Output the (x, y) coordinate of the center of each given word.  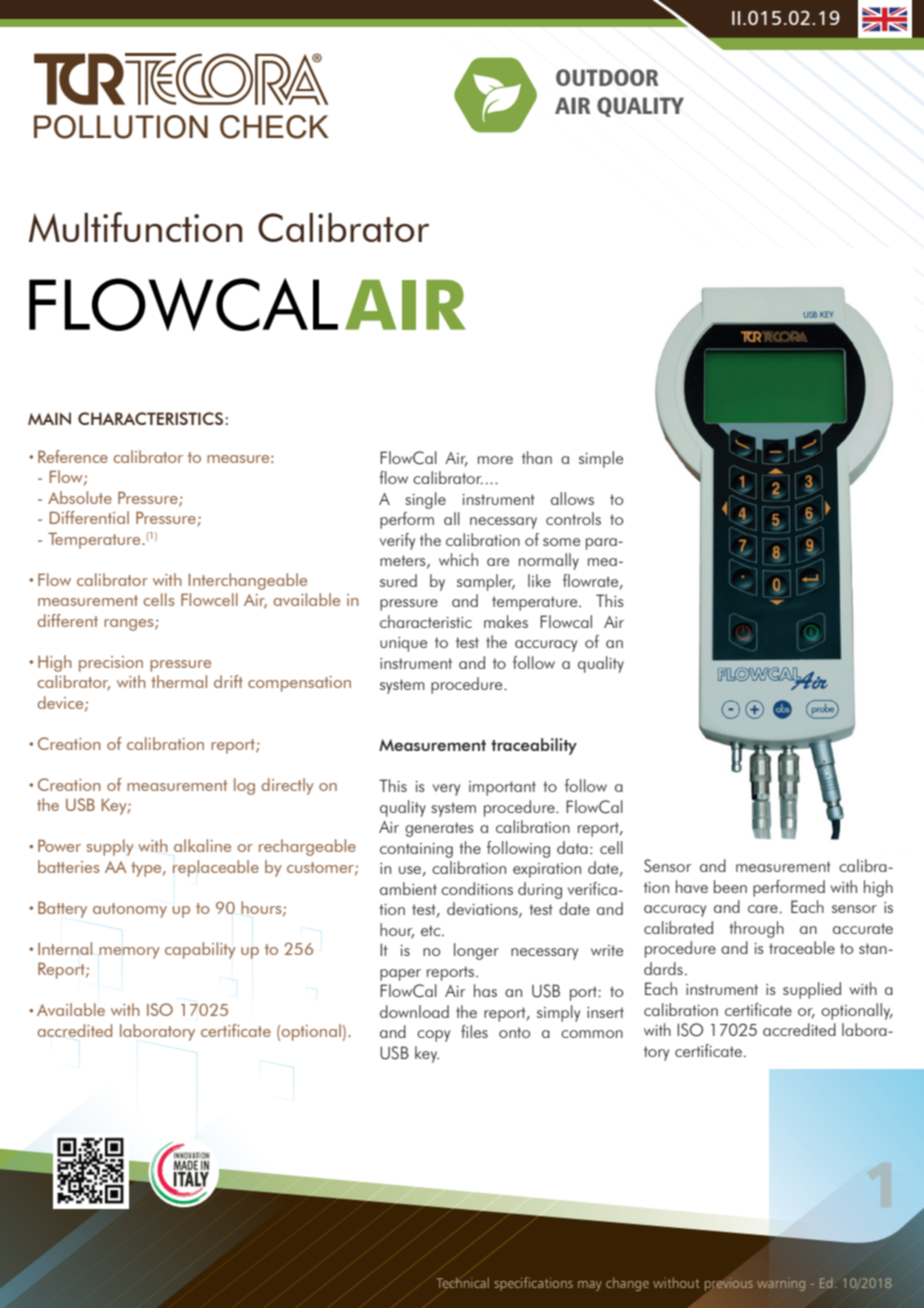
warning (781, 1284)
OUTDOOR (607, 77)
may (590, 1286)
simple (601, 459)
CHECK (274, 127)
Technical (462, 1282)
